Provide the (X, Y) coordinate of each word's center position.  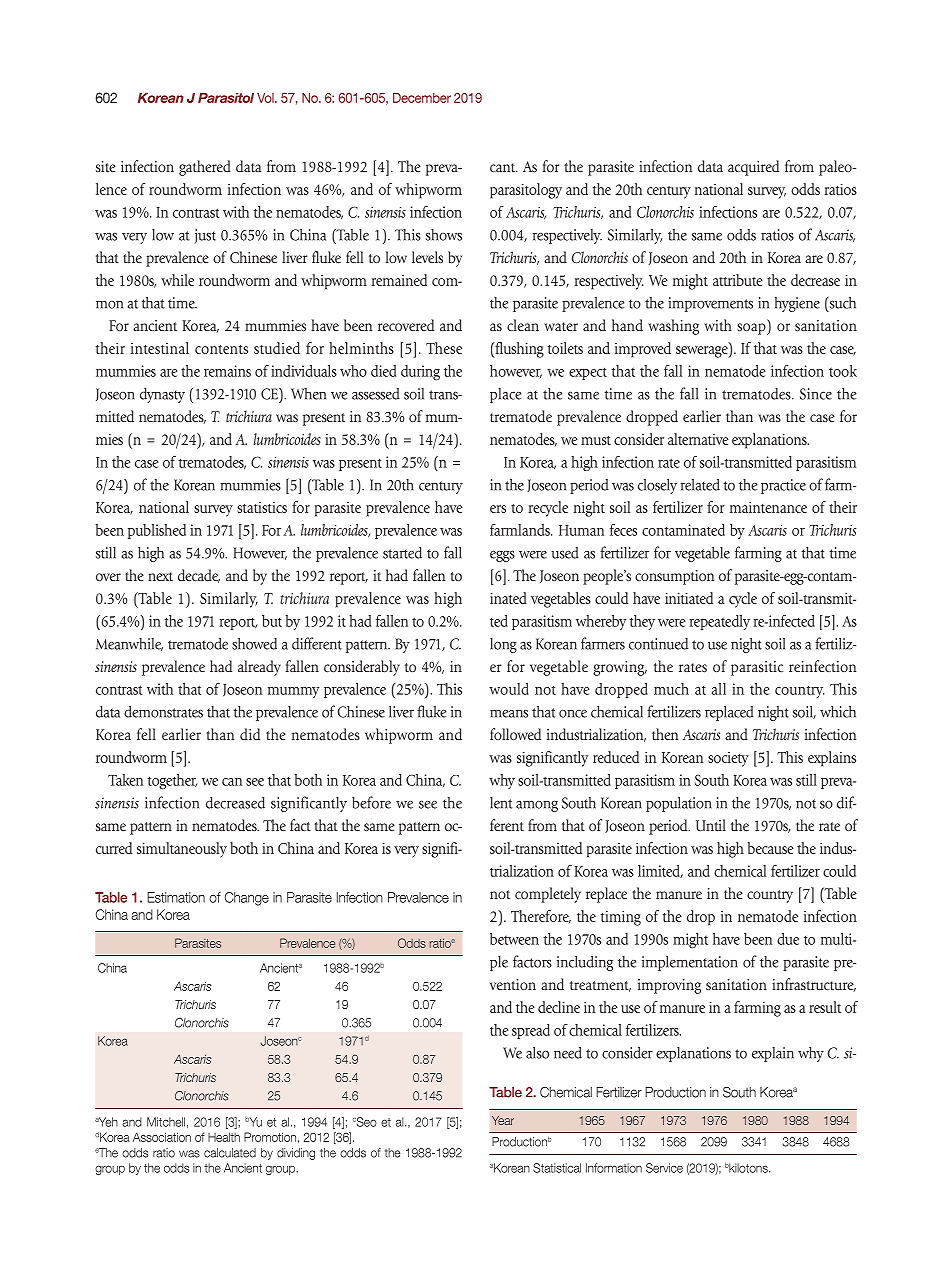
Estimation (176, 897)
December (422, 98)
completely (548, 895)
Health (224, 1137)
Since (816, 394)
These (444, 348)
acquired (753, 168)
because (771, 848)
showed (254, 644)
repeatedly (720, 622)
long (503, 645)
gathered (205, 168)
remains (227, 371)
